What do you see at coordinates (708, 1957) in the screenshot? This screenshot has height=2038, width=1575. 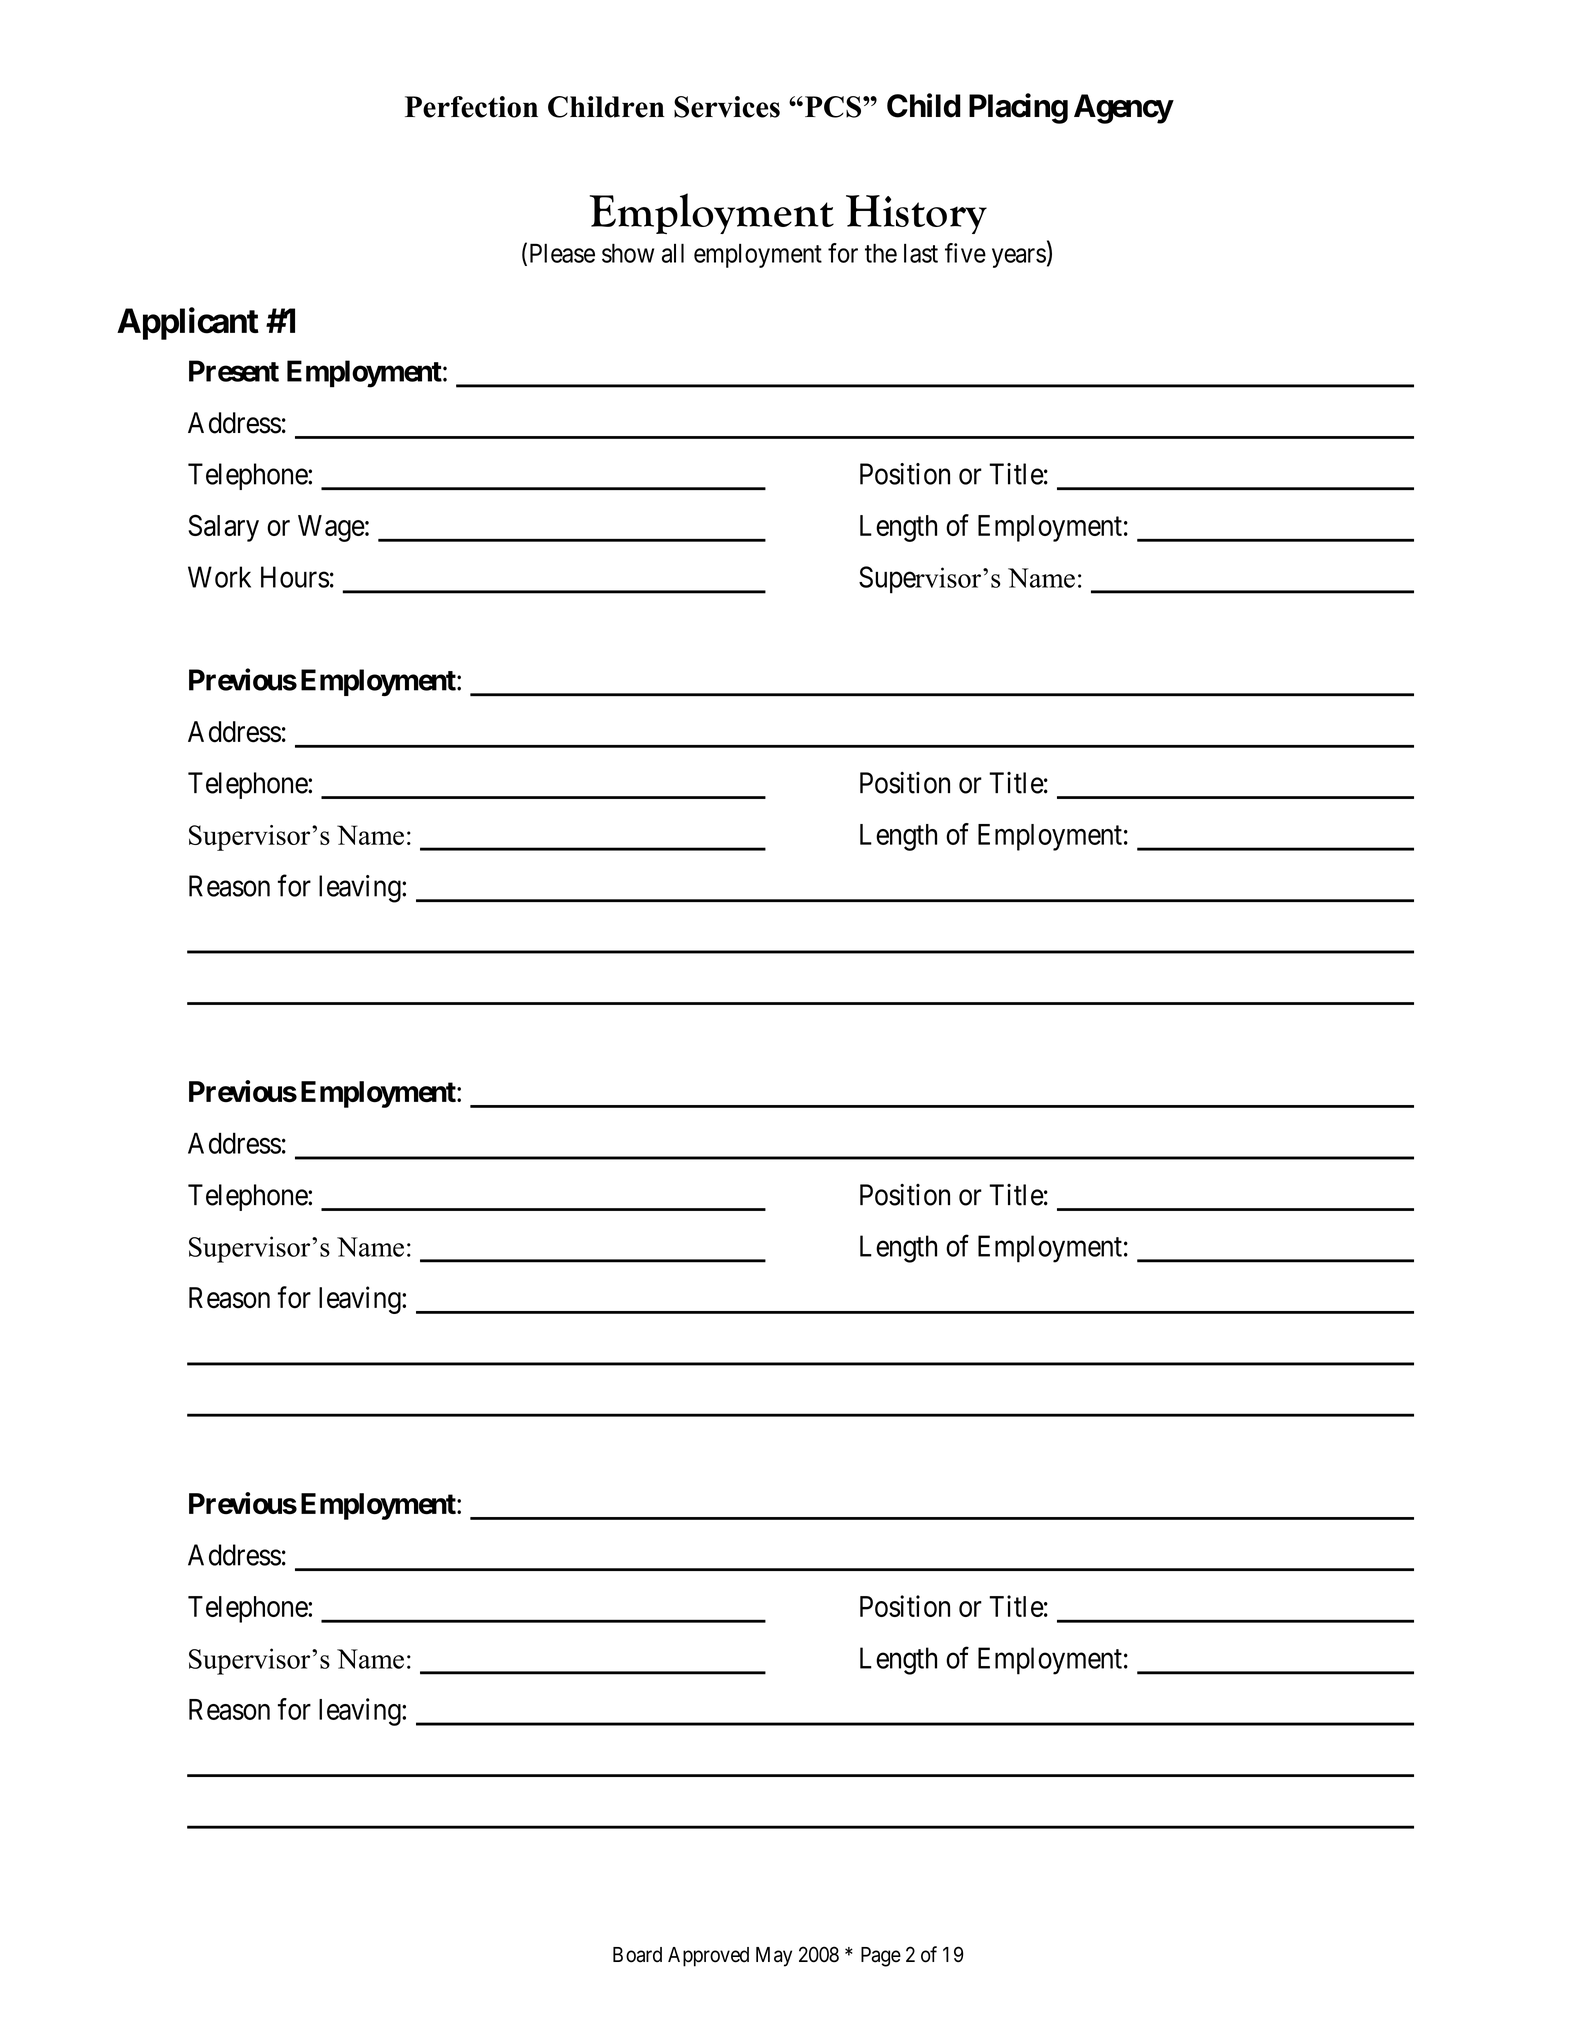 I see `Approved` at bounding box center [708, 1957].
